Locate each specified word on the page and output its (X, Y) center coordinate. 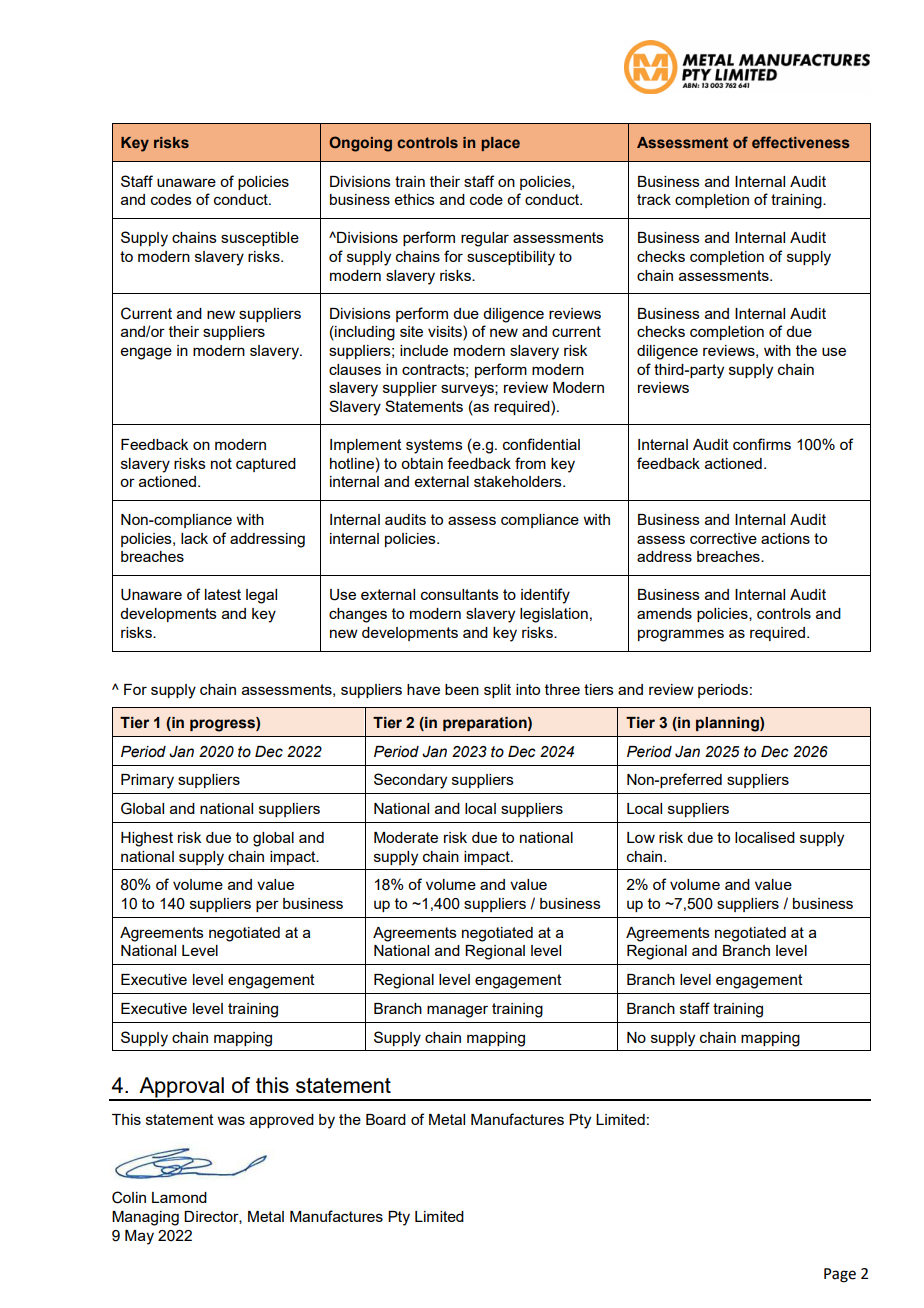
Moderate (406, 837)
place (500, 144)
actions (785, 538)
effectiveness (801, 142)
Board (386, 1119)
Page (840, 1275)
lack (194, 538)
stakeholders (519, 481)
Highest (147, 839)
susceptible (260, 239)
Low (641, 837)
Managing (145, 1218)
